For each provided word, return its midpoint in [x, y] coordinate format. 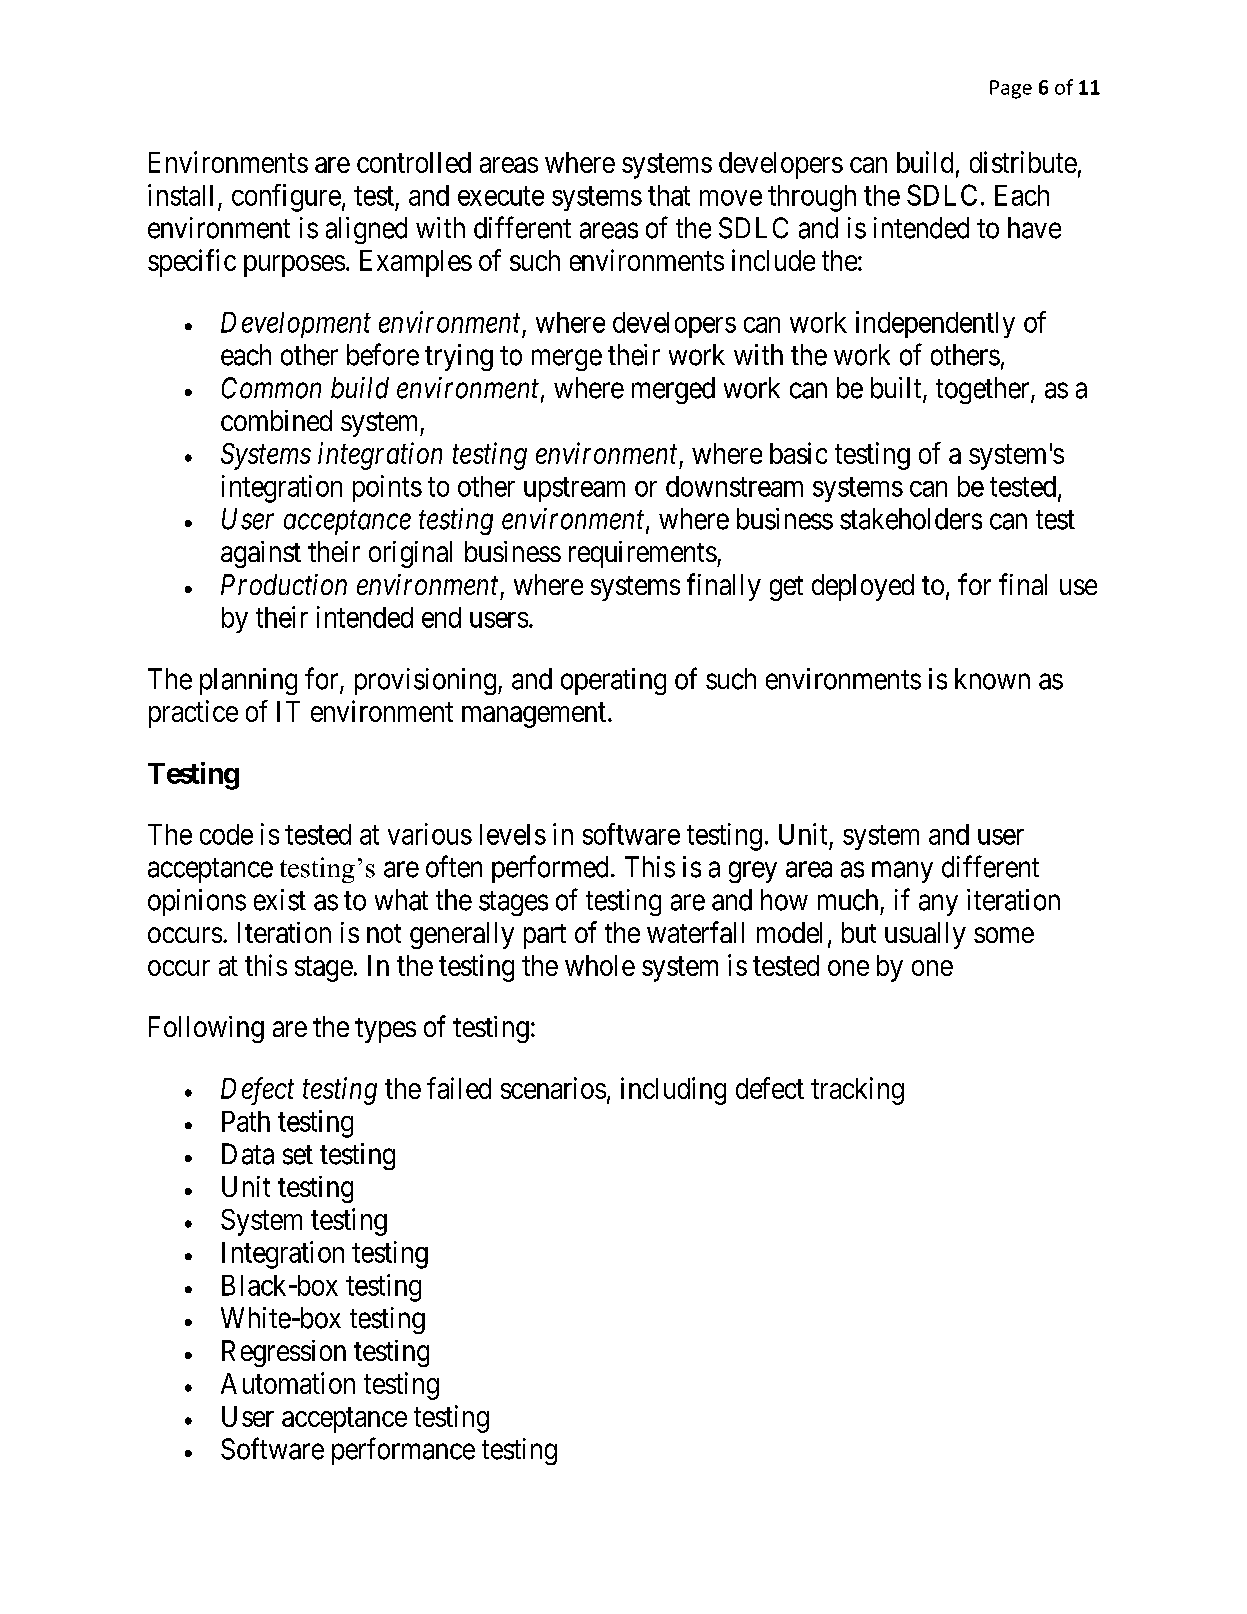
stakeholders [911, 519]
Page [1011, 89]
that [669, 195]
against [261, 554]
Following [206, 1029]
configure [286, 198]
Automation [288, 1383]
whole [600, 965]
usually [925, 935]
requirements [643, 554]
